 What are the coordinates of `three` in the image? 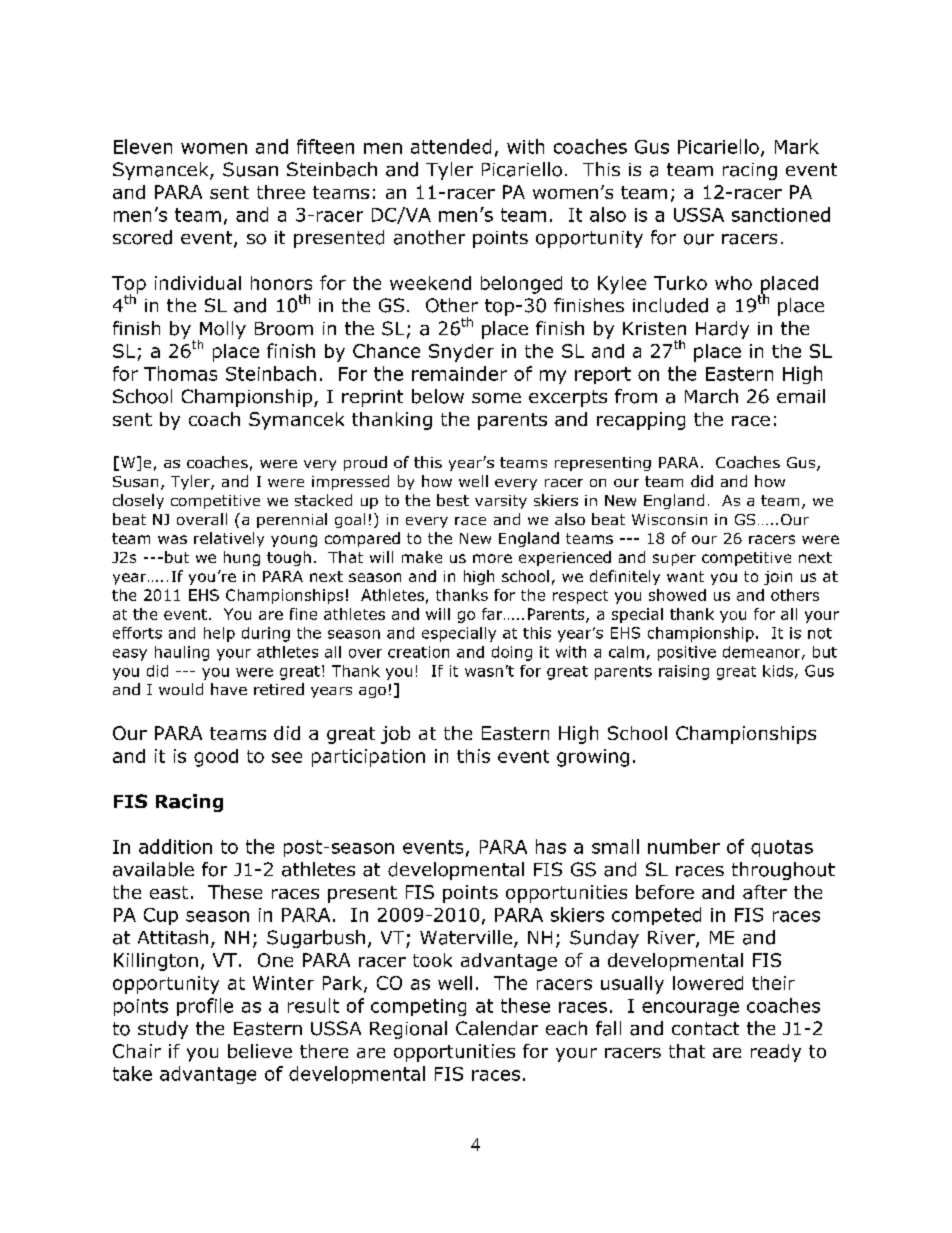 It's located at (281, 192).
